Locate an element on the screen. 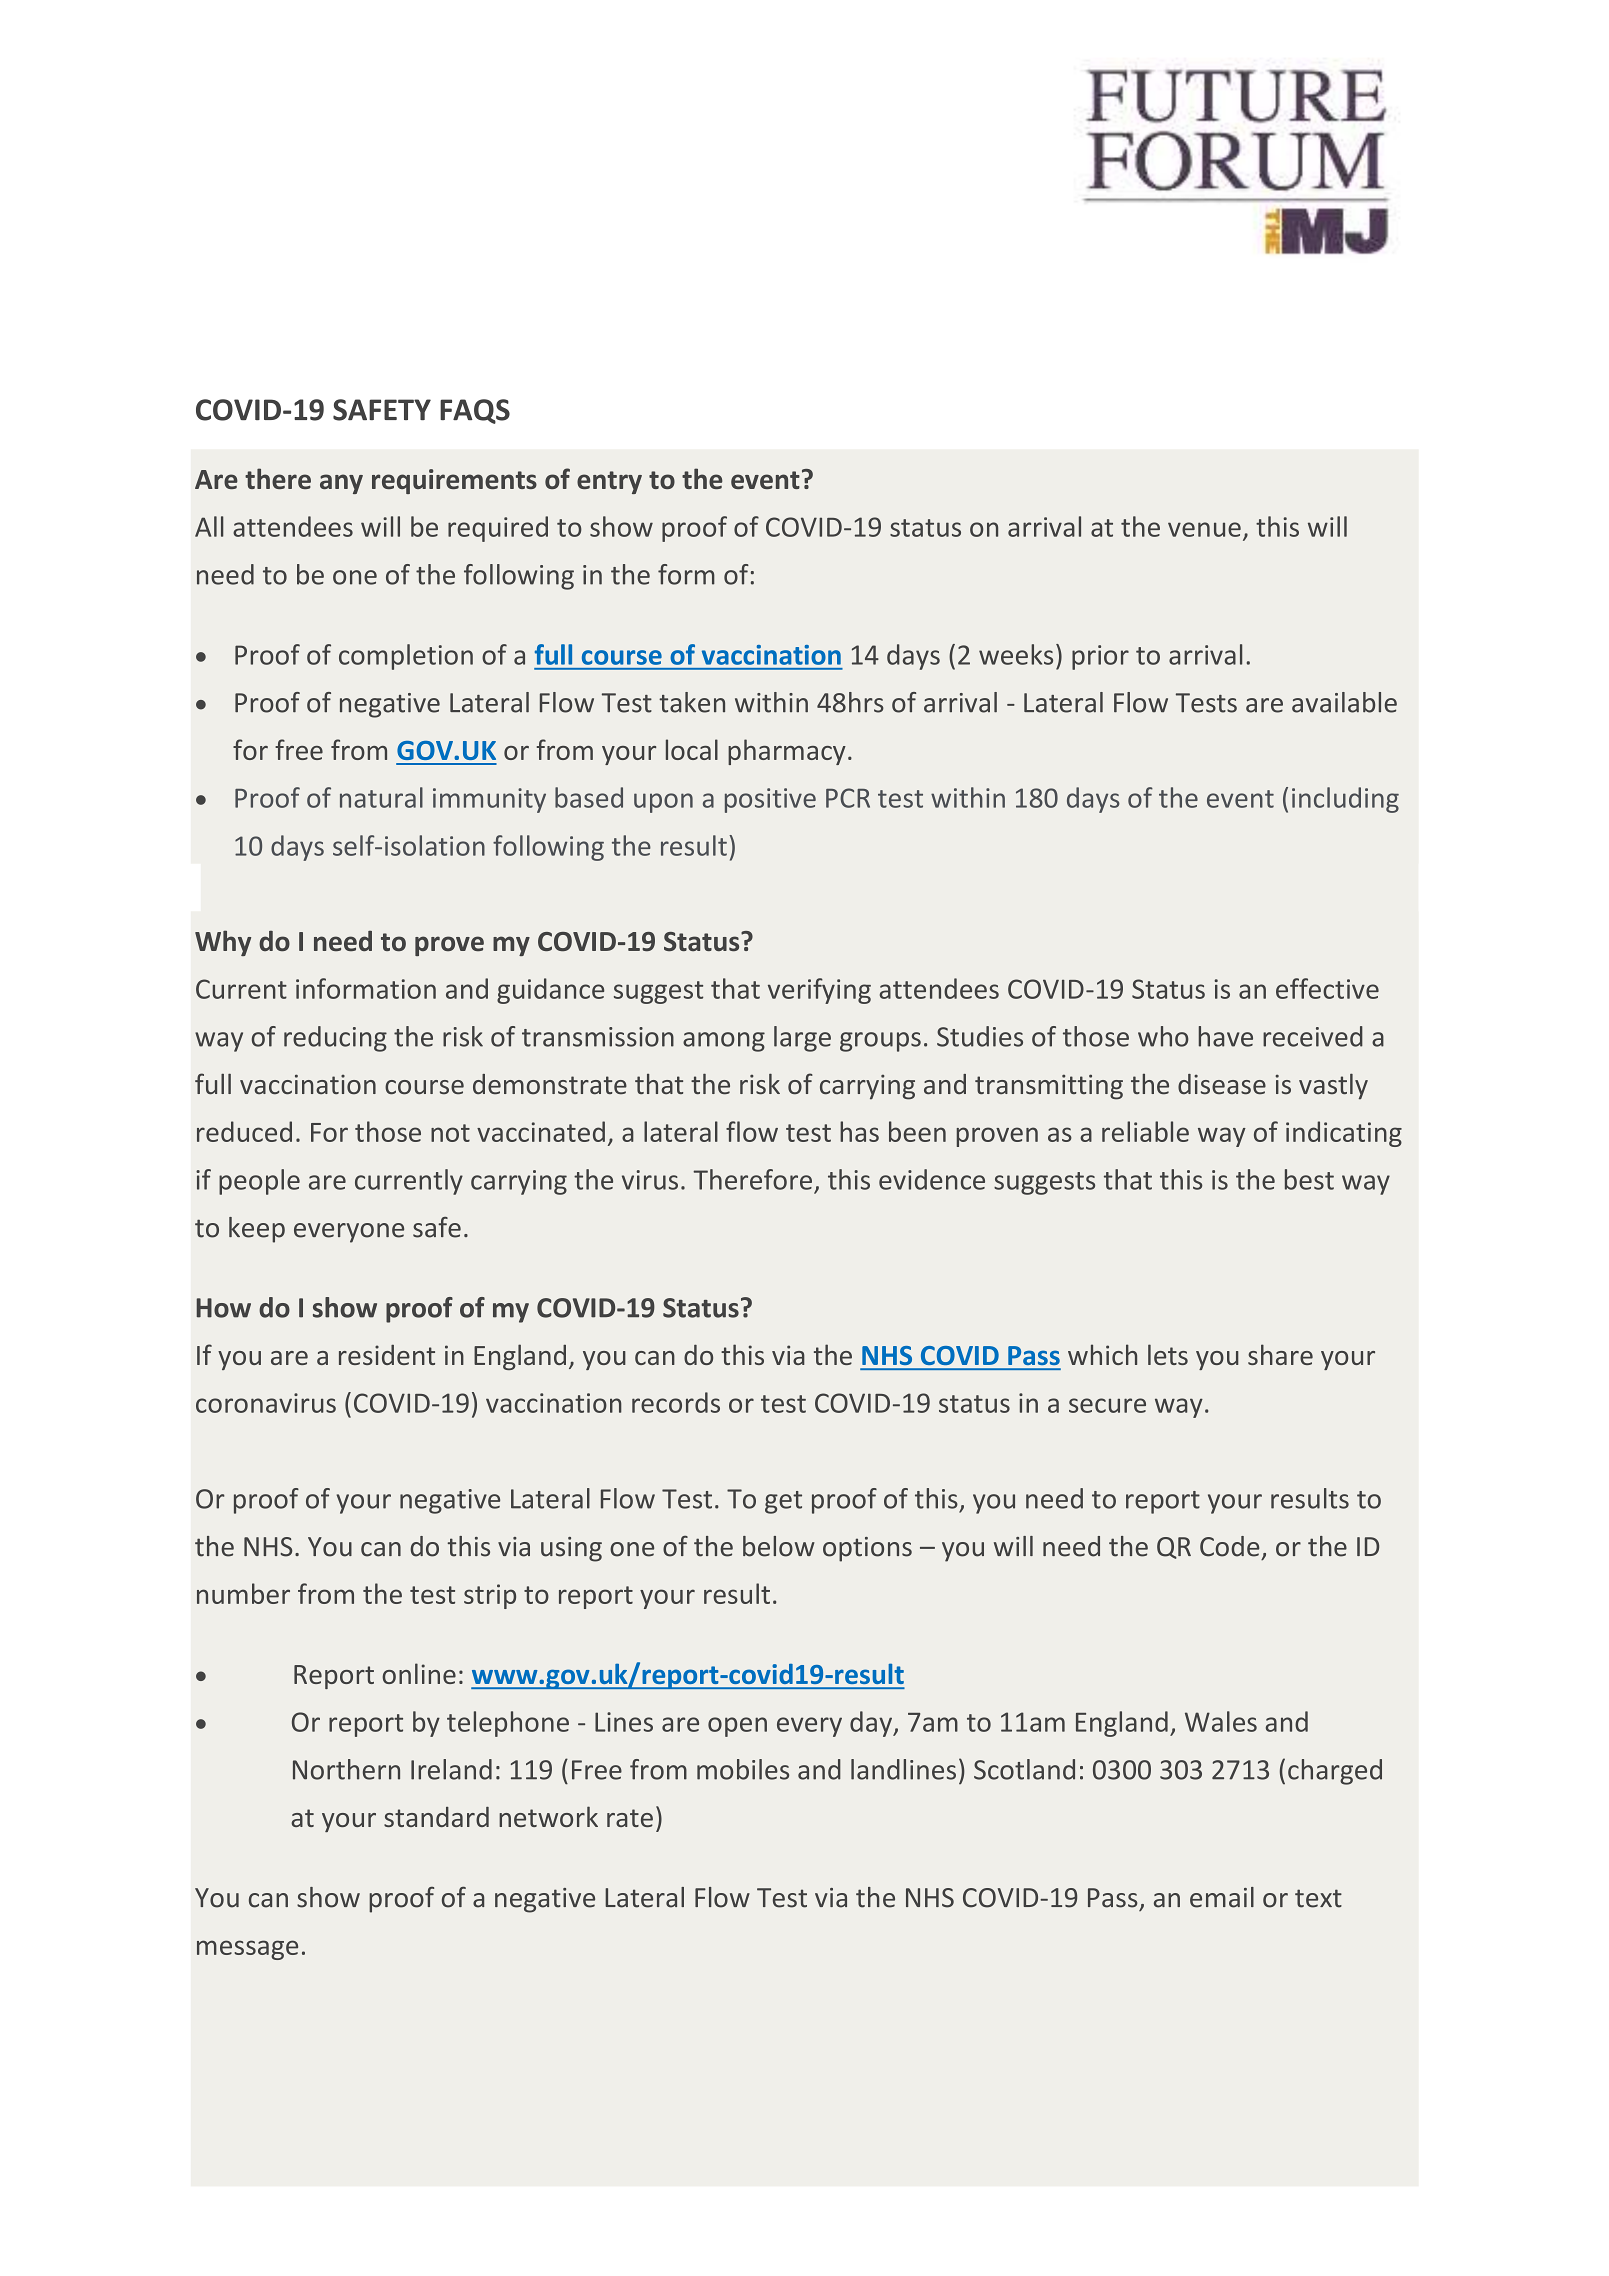 The width and height of the screenshot is (1609, 2276). entry is located at coordinates (609, 482).
